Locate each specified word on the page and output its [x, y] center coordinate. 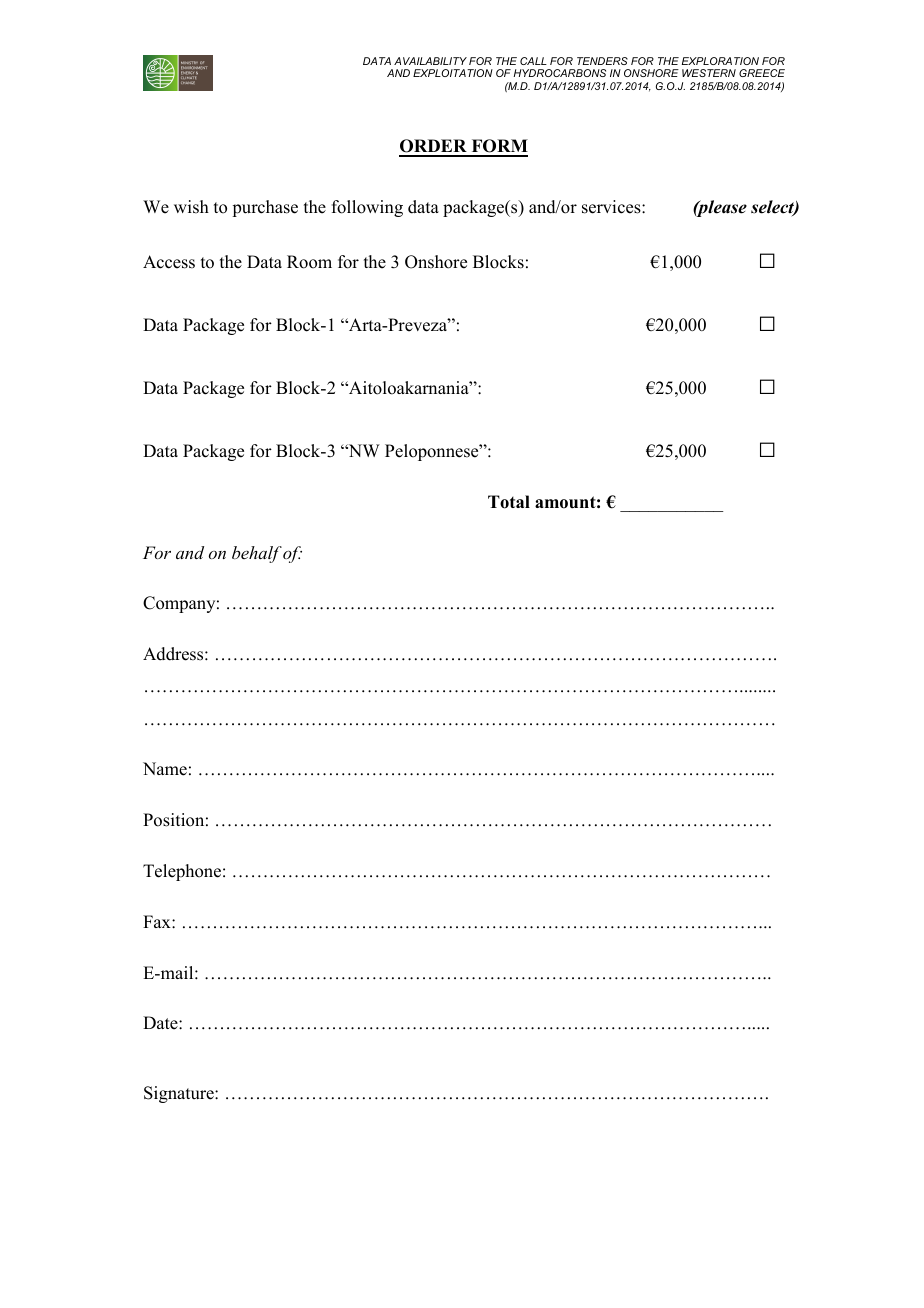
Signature [180, 1094]
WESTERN [709, 73]
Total [509, 502]
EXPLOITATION [453, 73]
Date [161, 1023]
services [612, 207]
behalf [257, 554]
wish [191, 207]
